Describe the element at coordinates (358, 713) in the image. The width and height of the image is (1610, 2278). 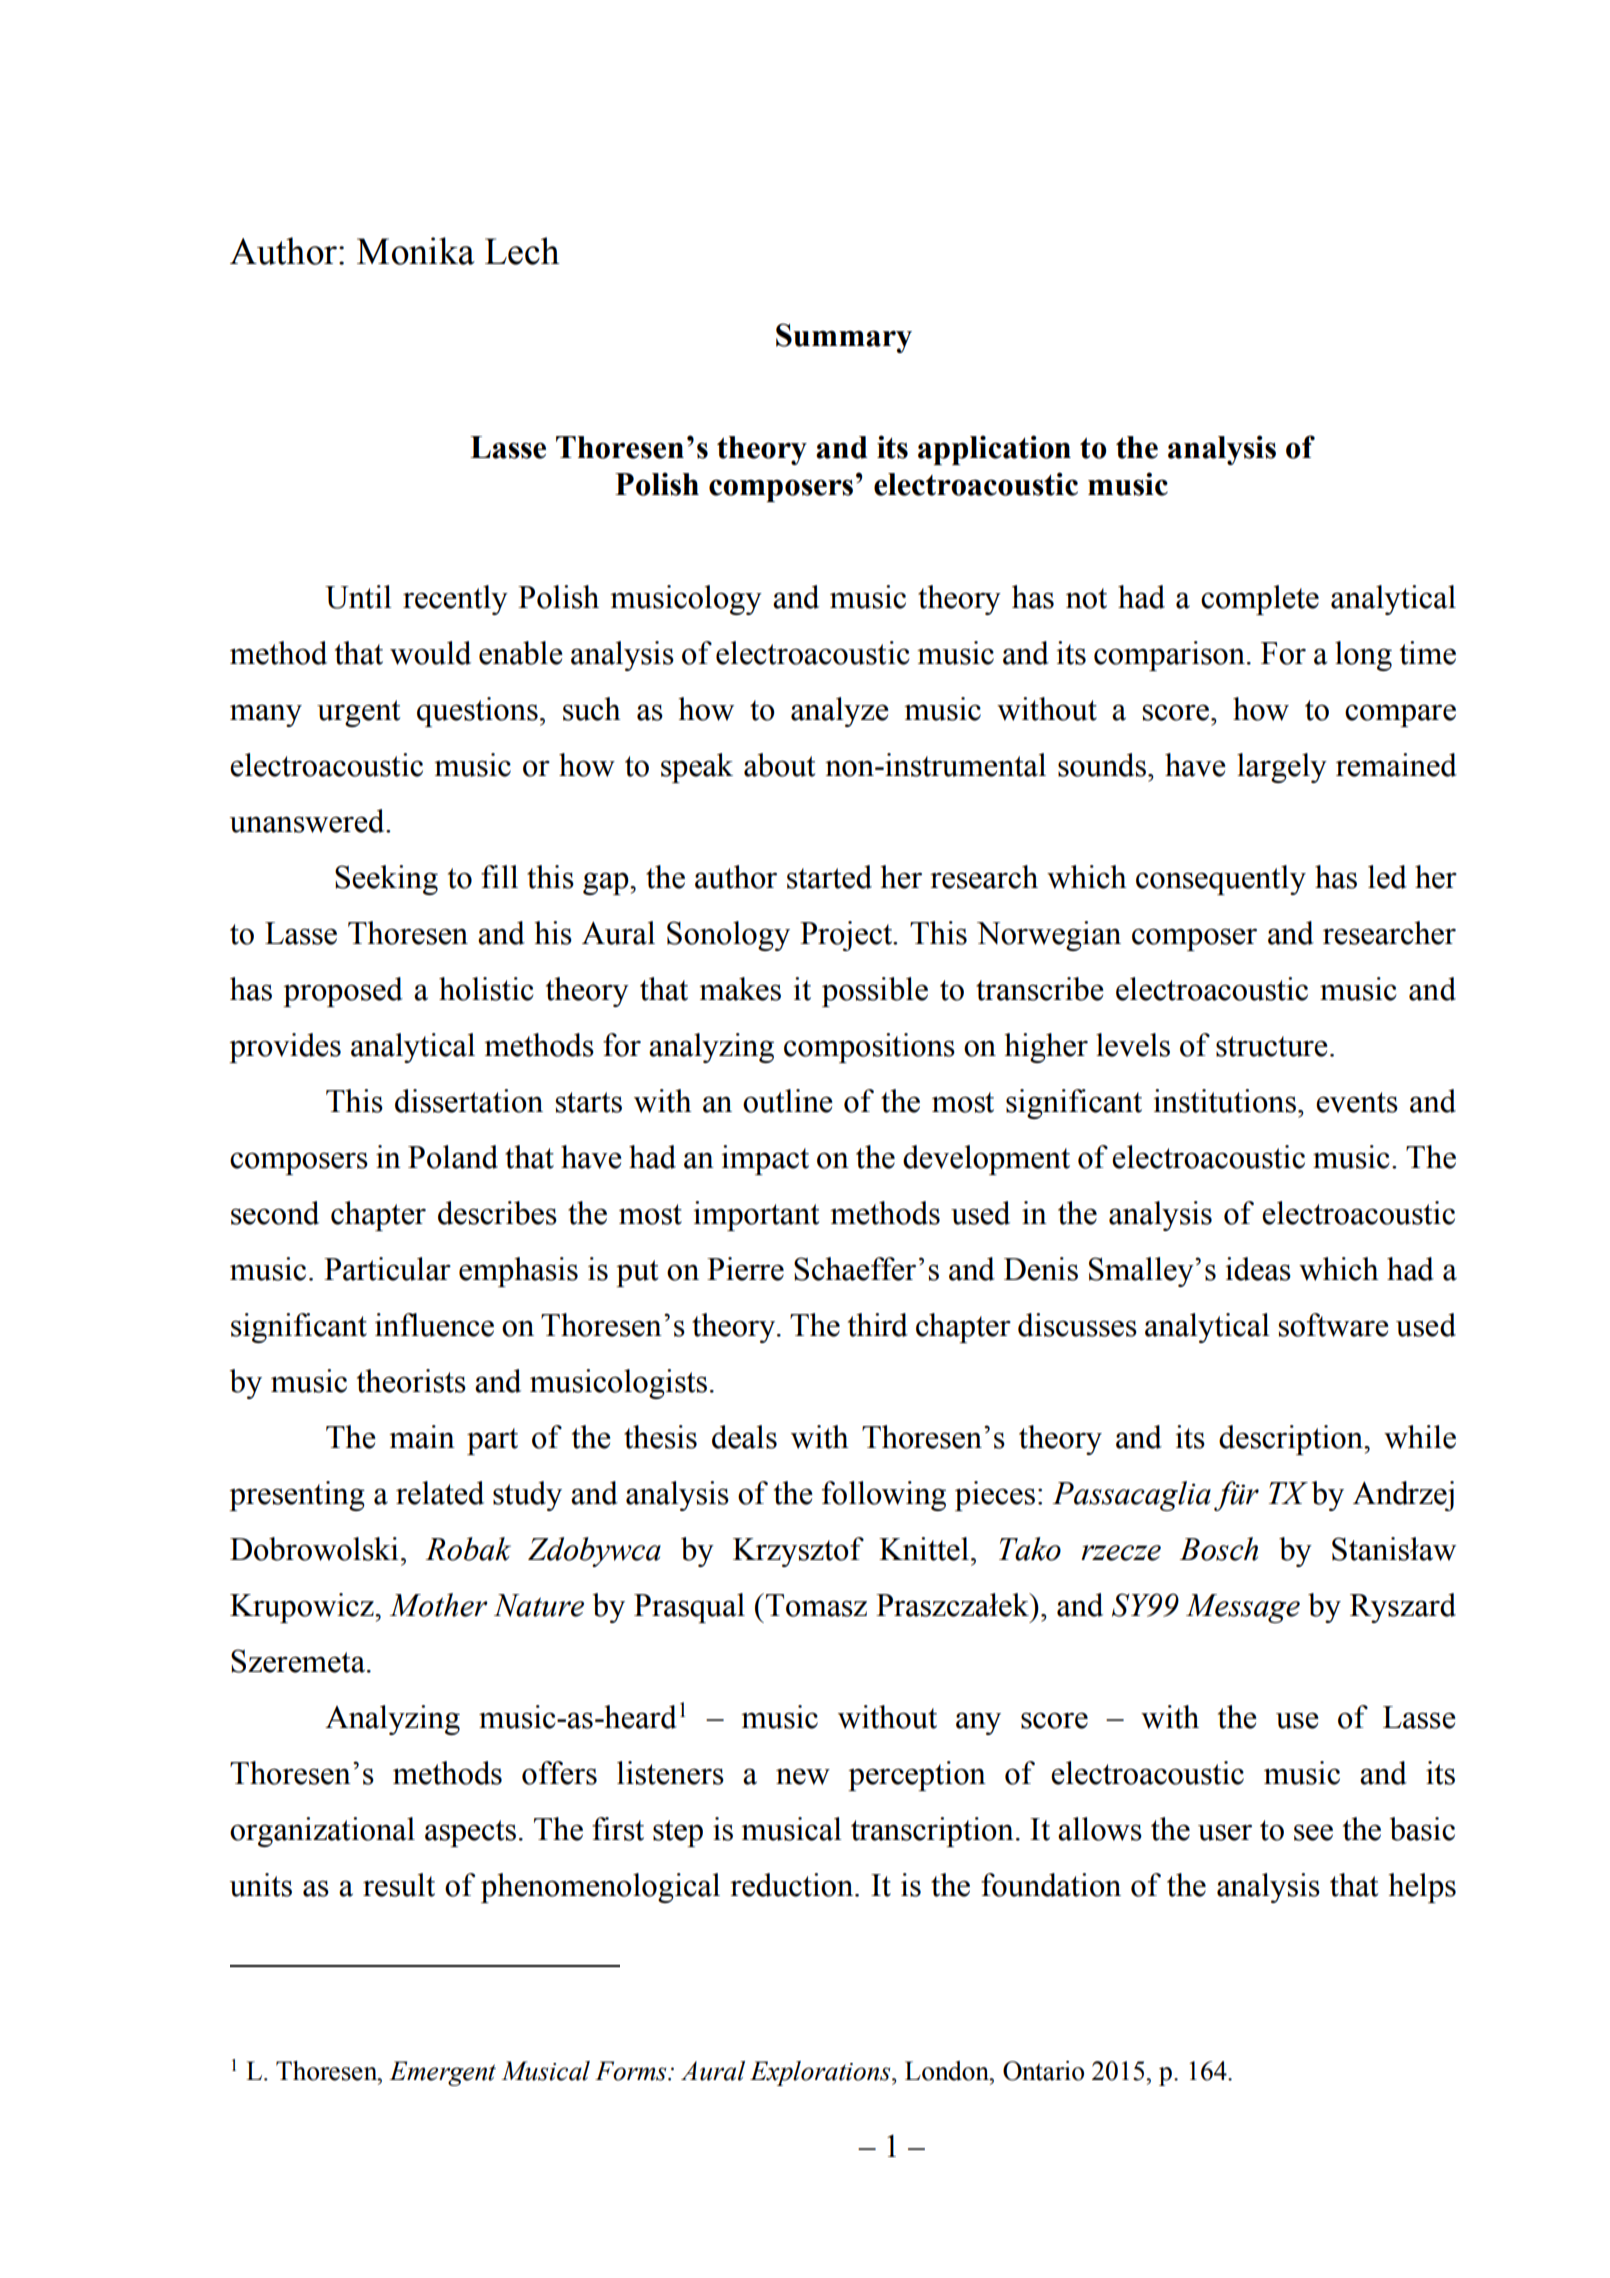
I see `urgent` at that location.
